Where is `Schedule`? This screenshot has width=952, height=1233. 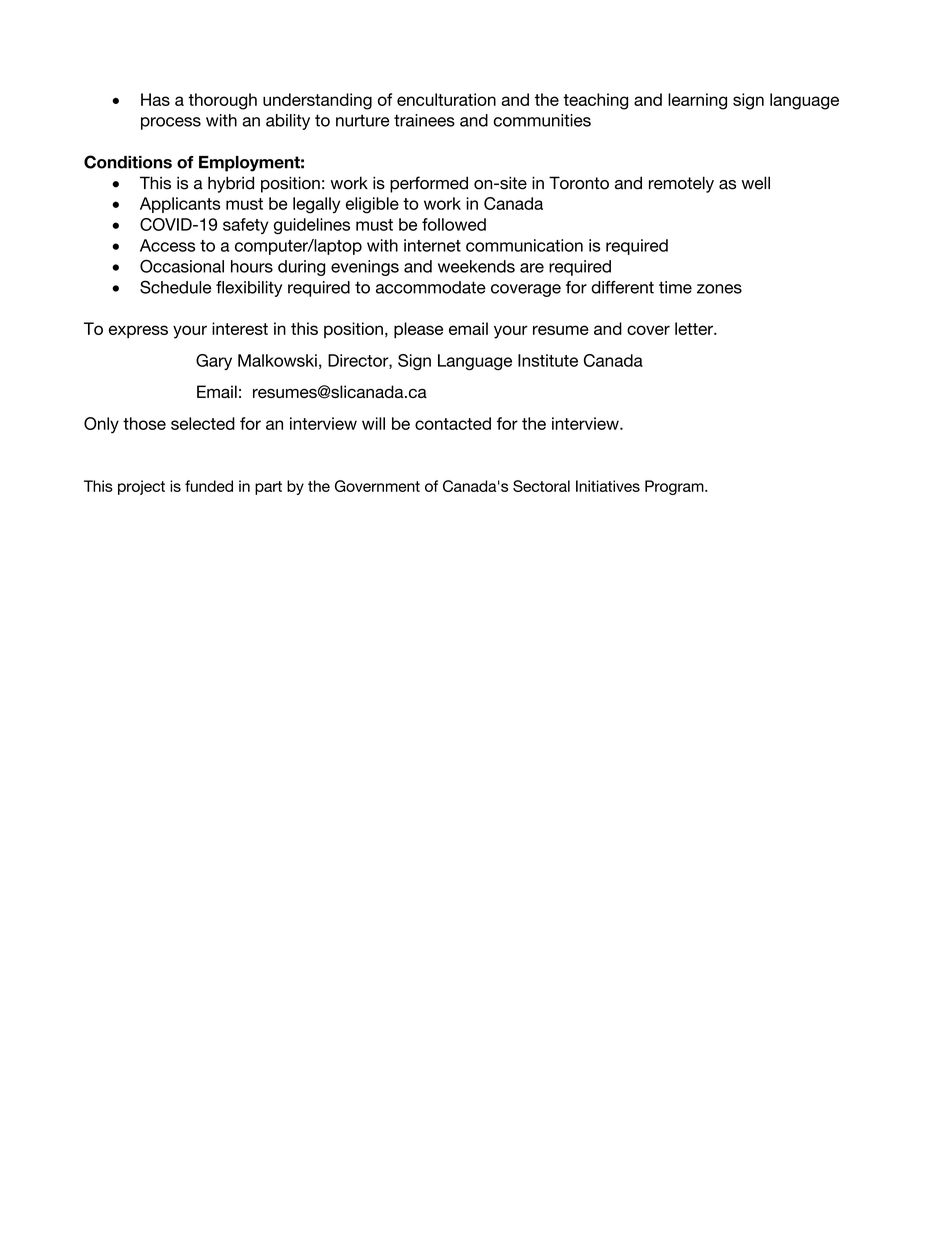 Schedule is located at coordinates (175, 287).
